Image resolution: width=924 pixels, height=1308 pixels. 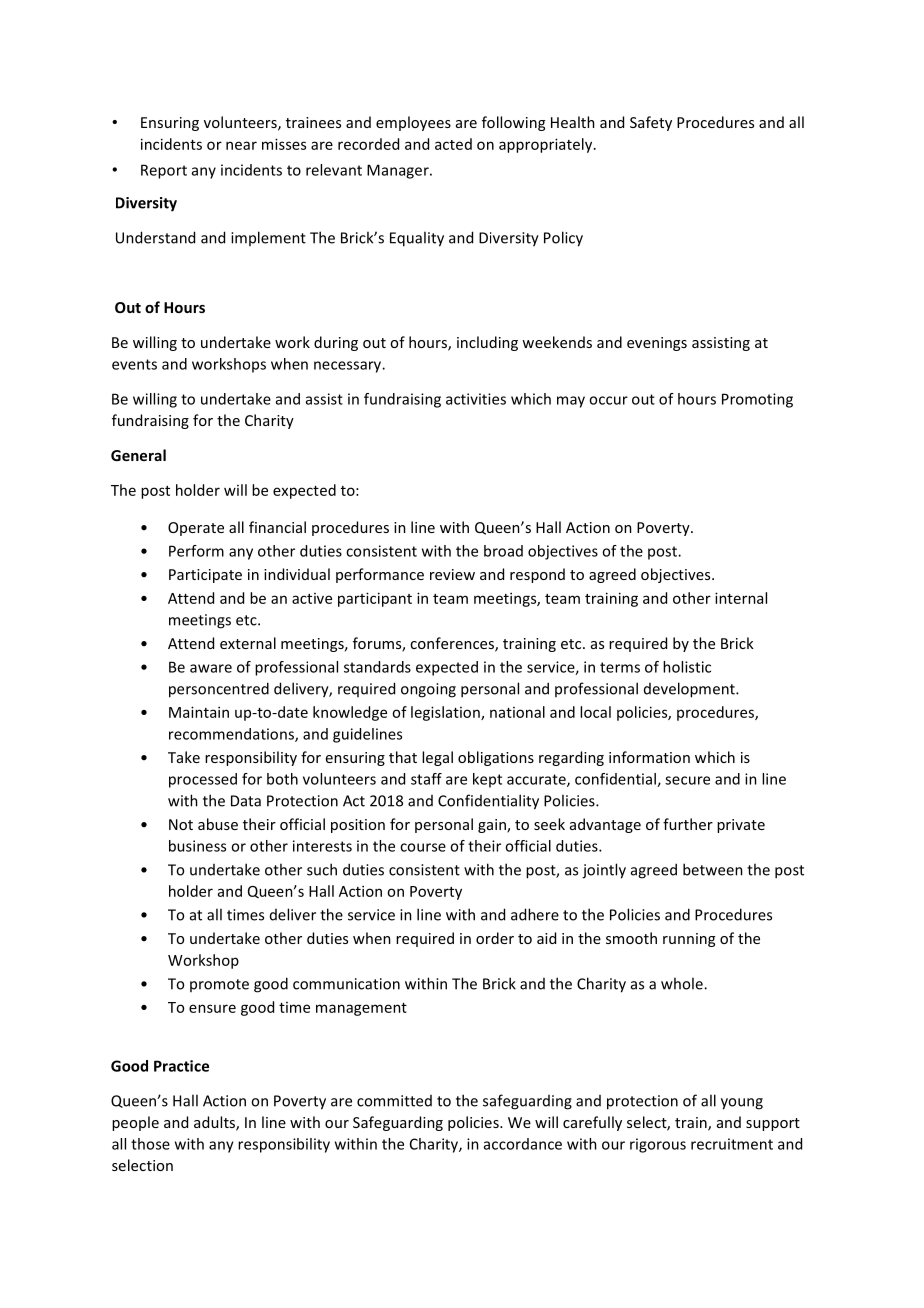 What do you see at coordinates (203, 780) in the image?
I see `processed` at bounding box center [203, 780].
